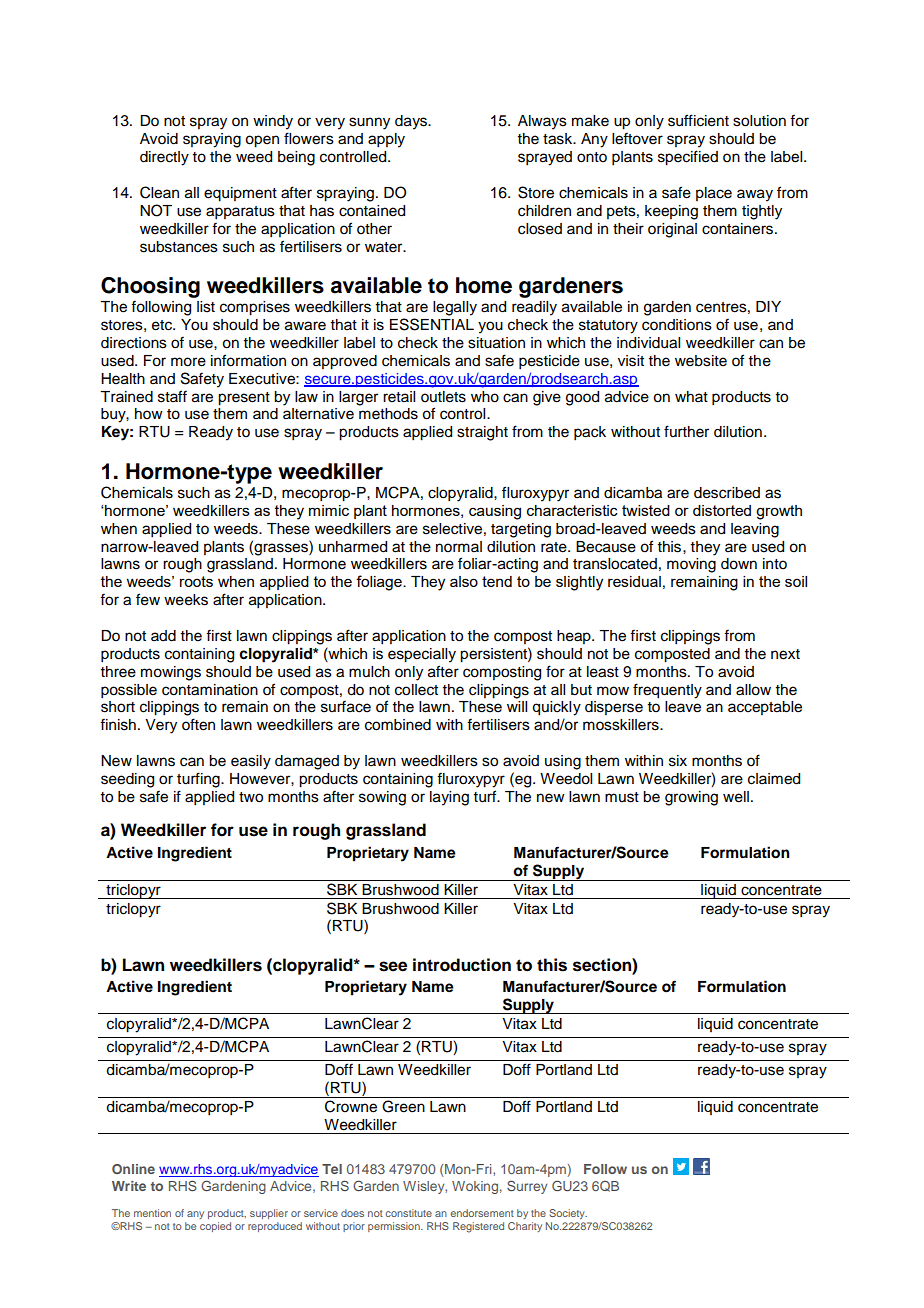 This screenshot has height=1308, width=924. Describe the element at coordinates (412, 122) in the screenshot. I see `days` at that location.
